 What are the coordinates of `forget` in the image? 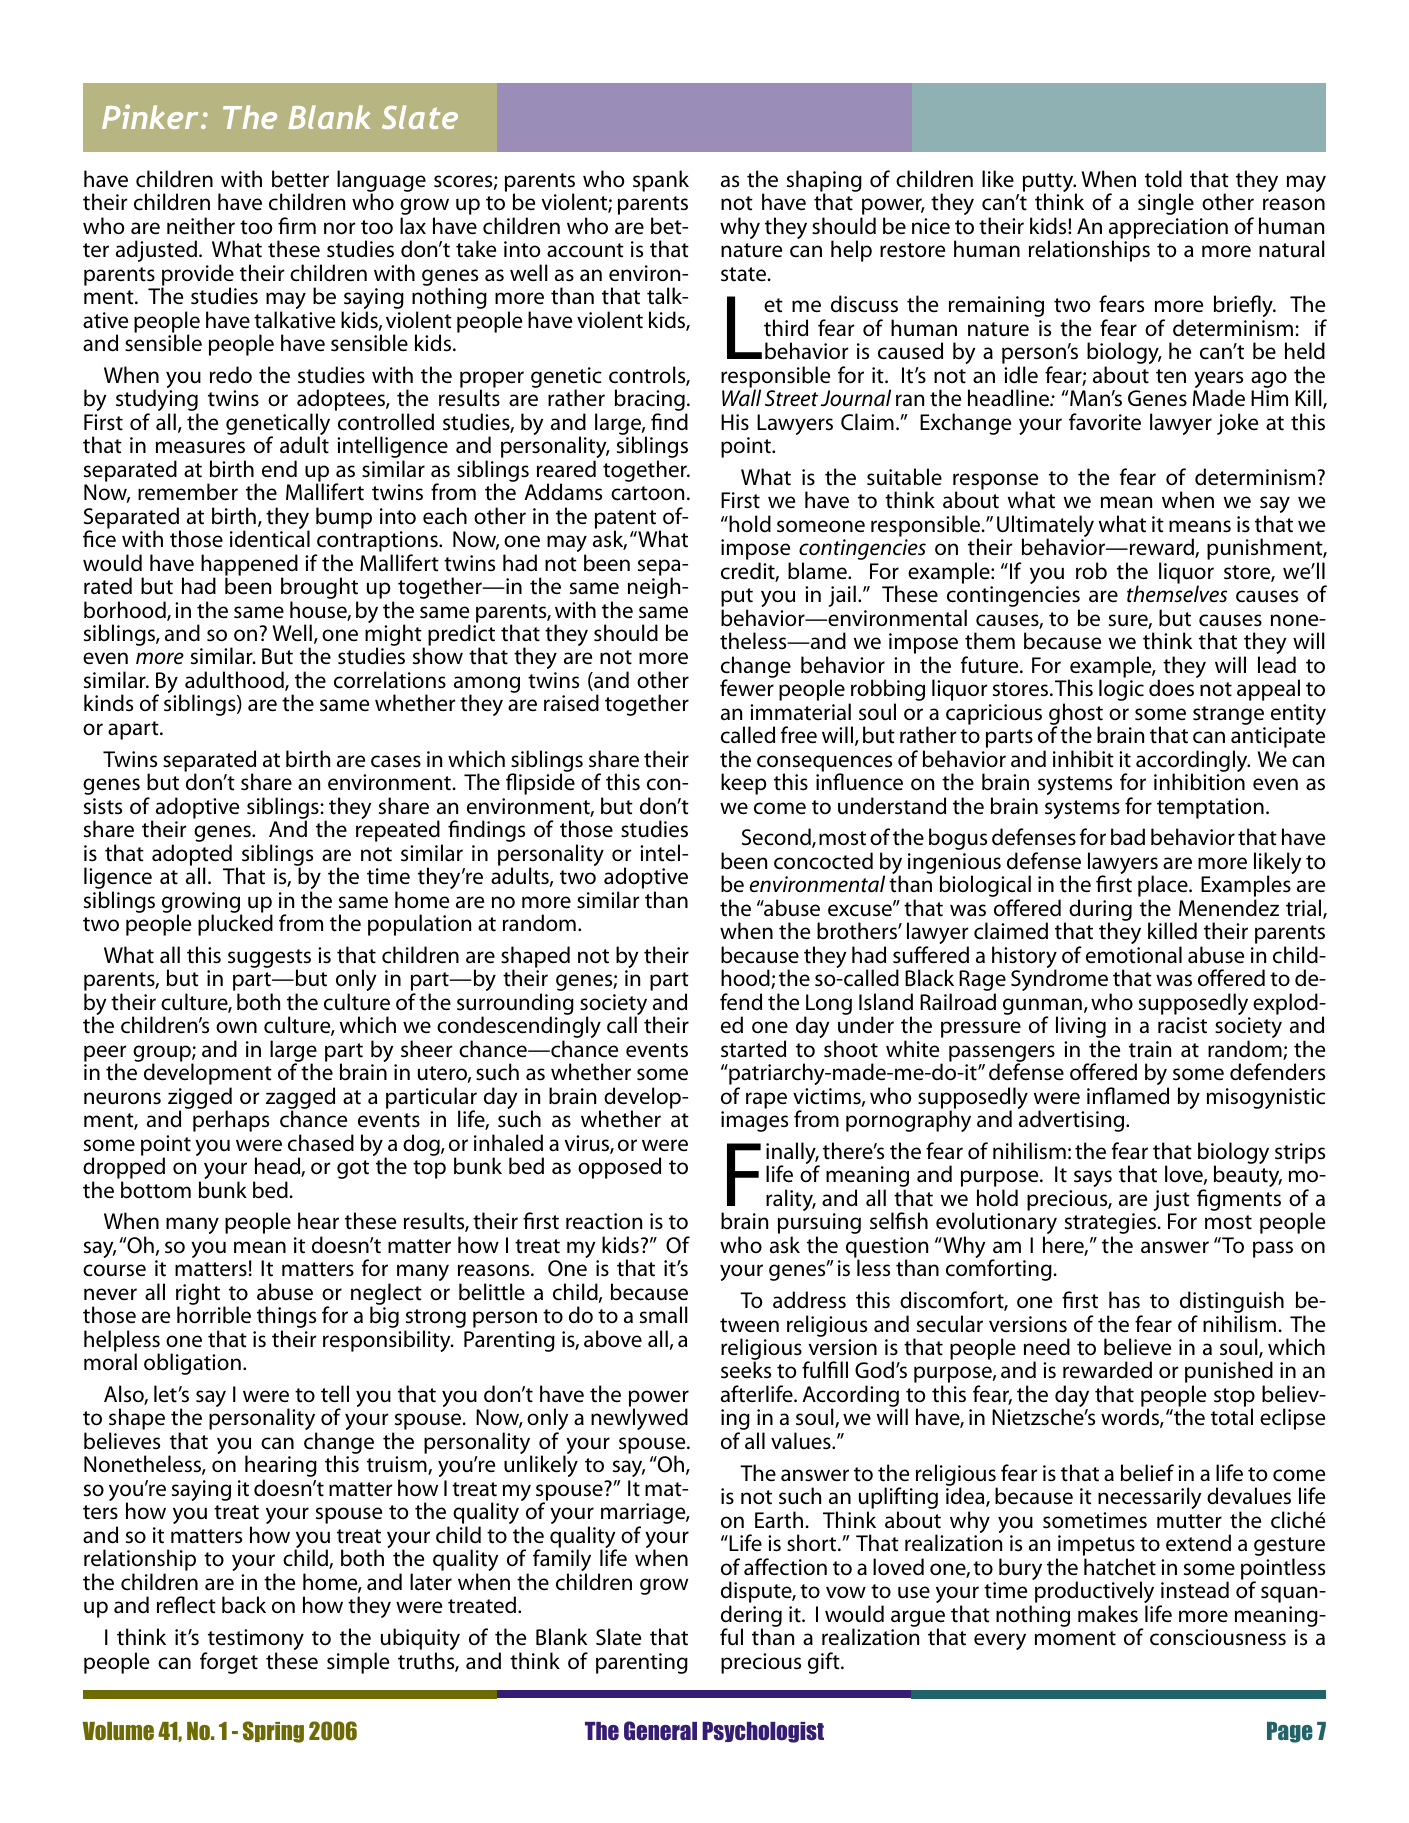 It's located at (229, 1663).
